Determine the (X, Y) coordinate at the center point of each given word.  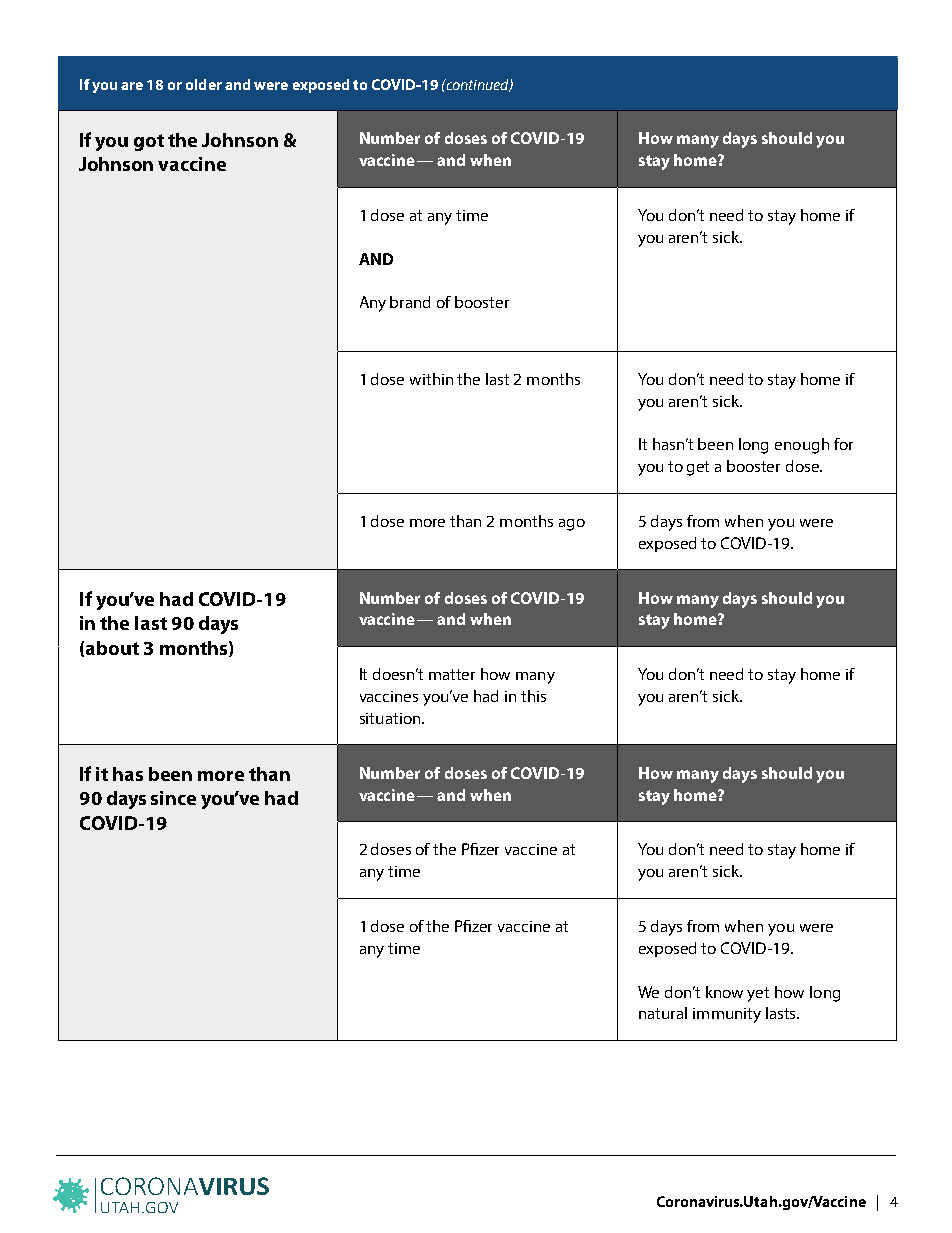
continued (477, 85)
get (698, 468)
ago (572, 525)
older (204, 84)
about (112, 648)
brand (410, 302)
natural (663, 1013)
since (173, 798)
